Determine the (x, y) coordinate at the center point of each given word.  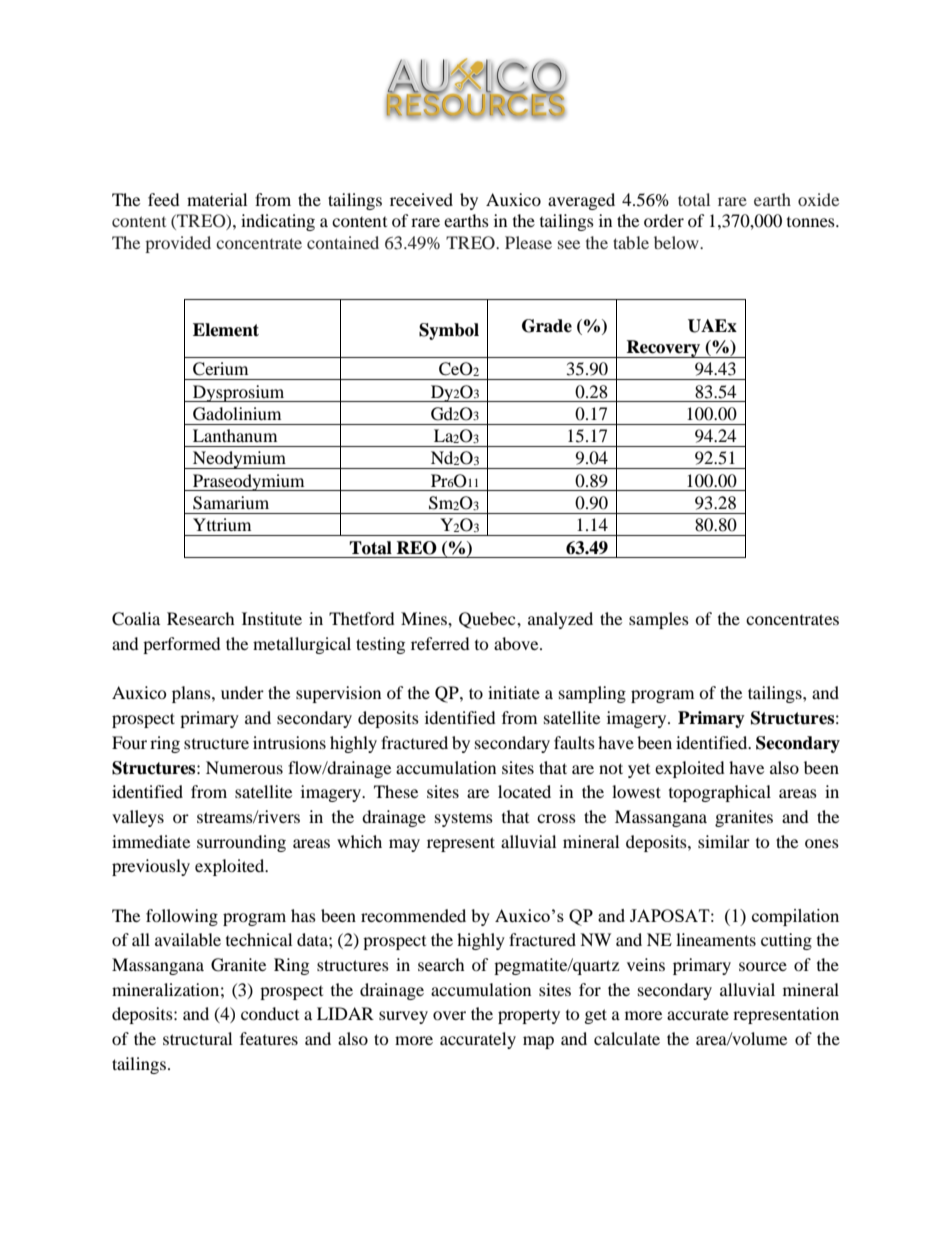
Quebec (488, 620)
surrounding (241, 843)
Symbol (449, 331)
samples (659, 620)
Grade (547, 326)
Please (528, 242)
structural (197, 1038)
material (217, 199)
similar (724, 841)
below (677, 242)
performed (182, 645)
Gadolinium (237, 414)
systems (464, 820)
